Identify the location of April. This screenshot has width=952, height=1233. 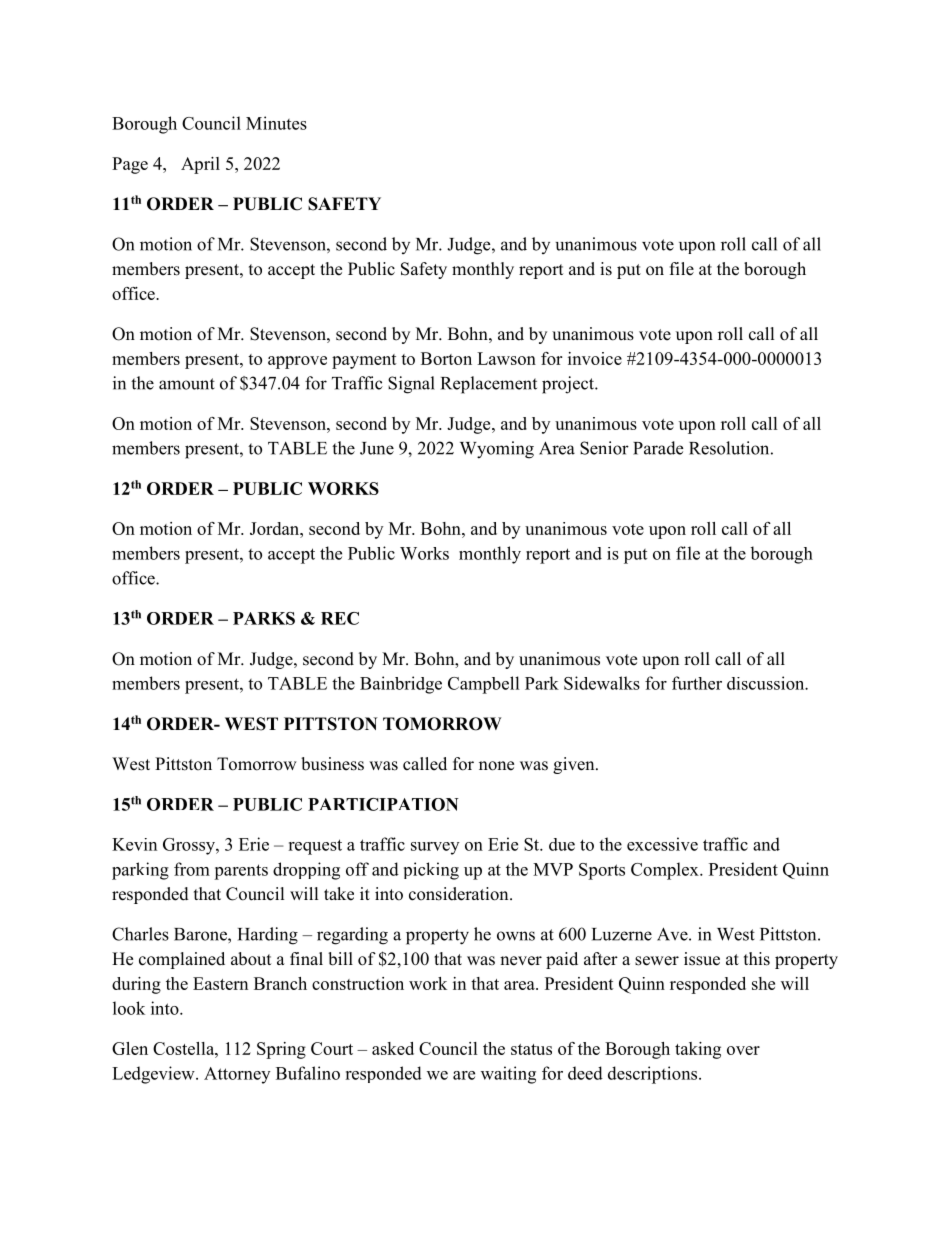
(200, 165).
